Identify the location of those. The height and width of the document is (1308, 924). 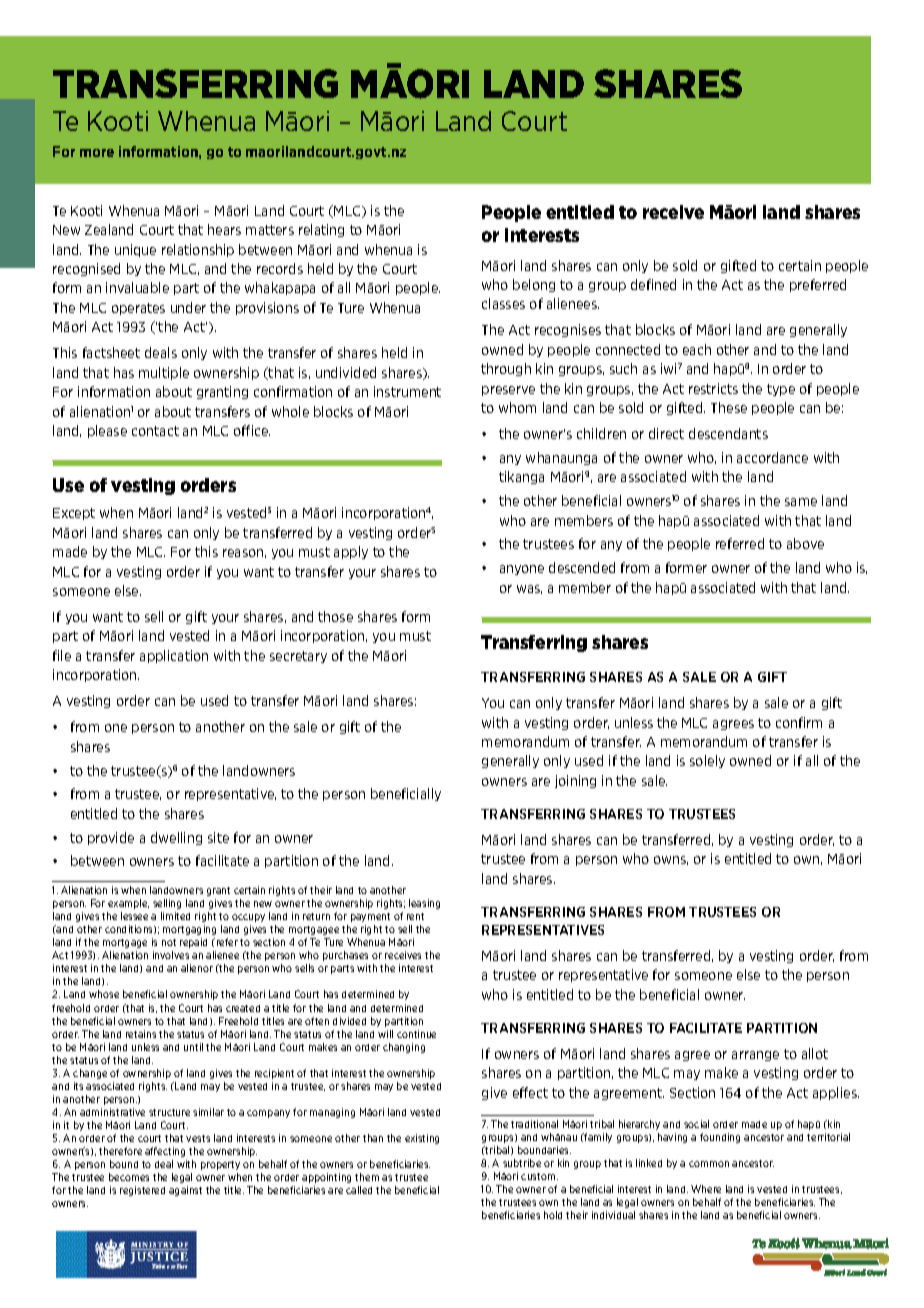
(335, 616).
